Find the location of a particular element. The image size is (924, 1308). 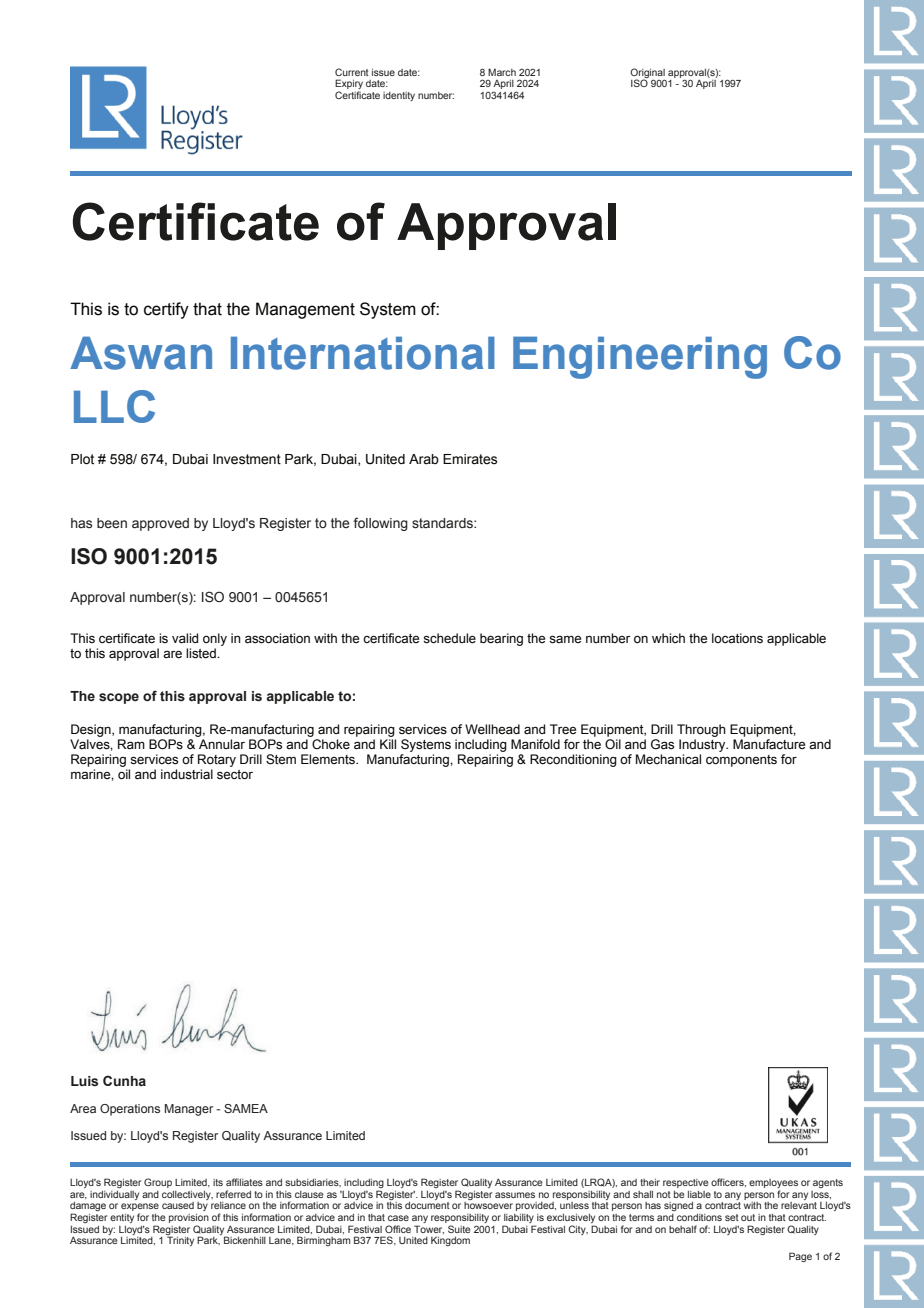

locations is located at coordinates (737, 638).
